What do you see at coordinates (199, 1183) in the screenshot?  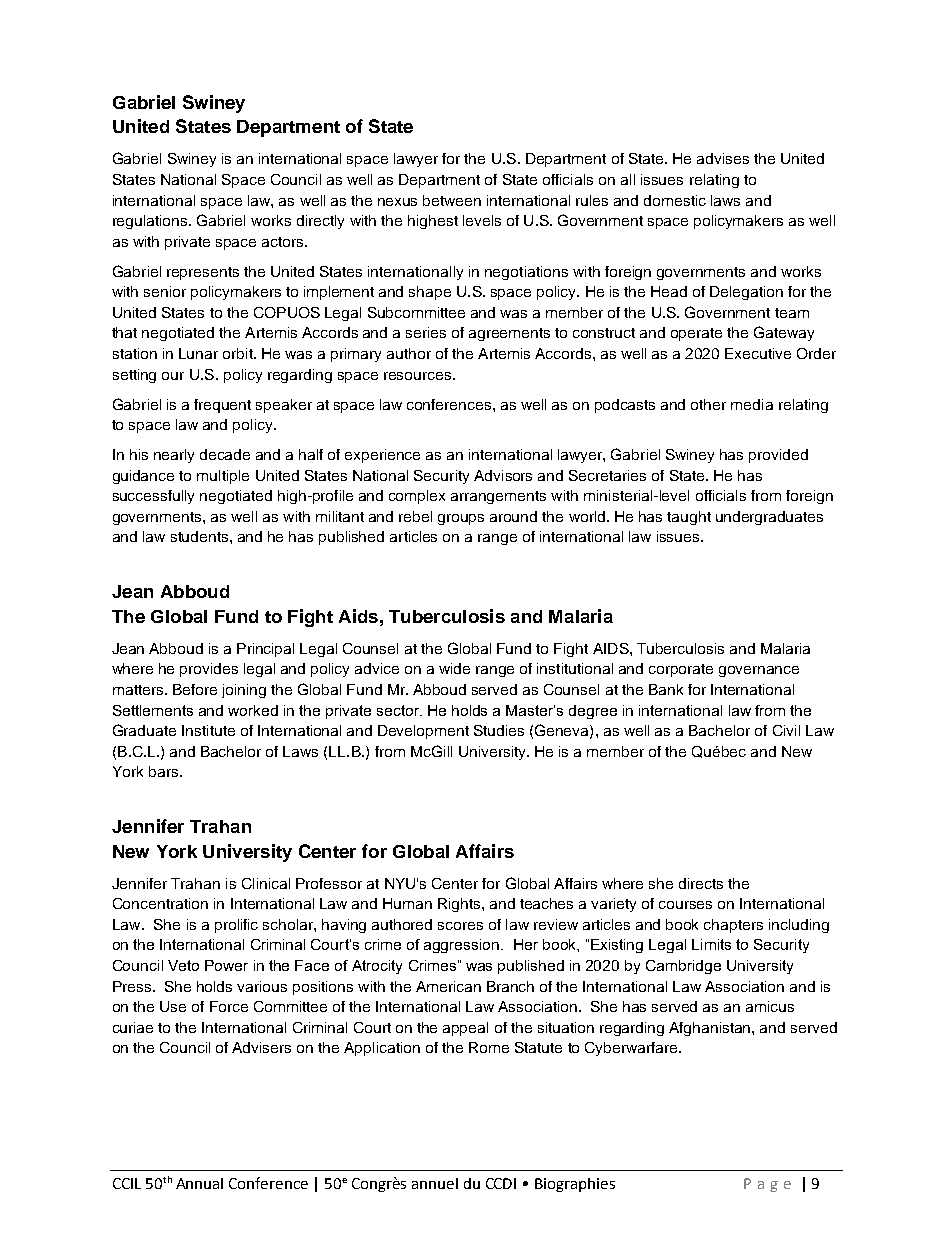 I see `Annual` at bounding box center [199, 1183].
